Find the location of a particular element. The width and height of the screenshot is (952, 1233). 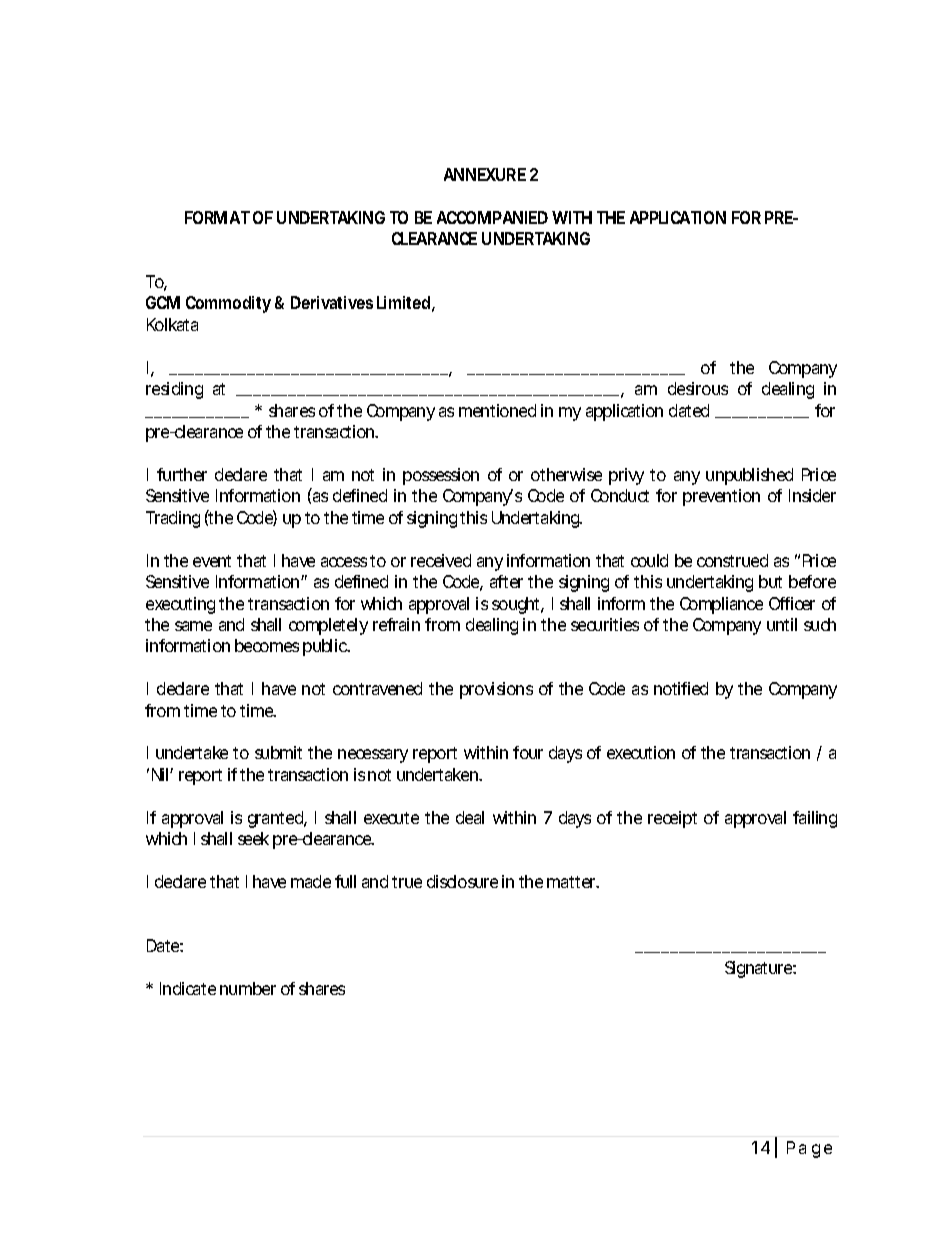

Commodity is located at coordinates (228, 304).
